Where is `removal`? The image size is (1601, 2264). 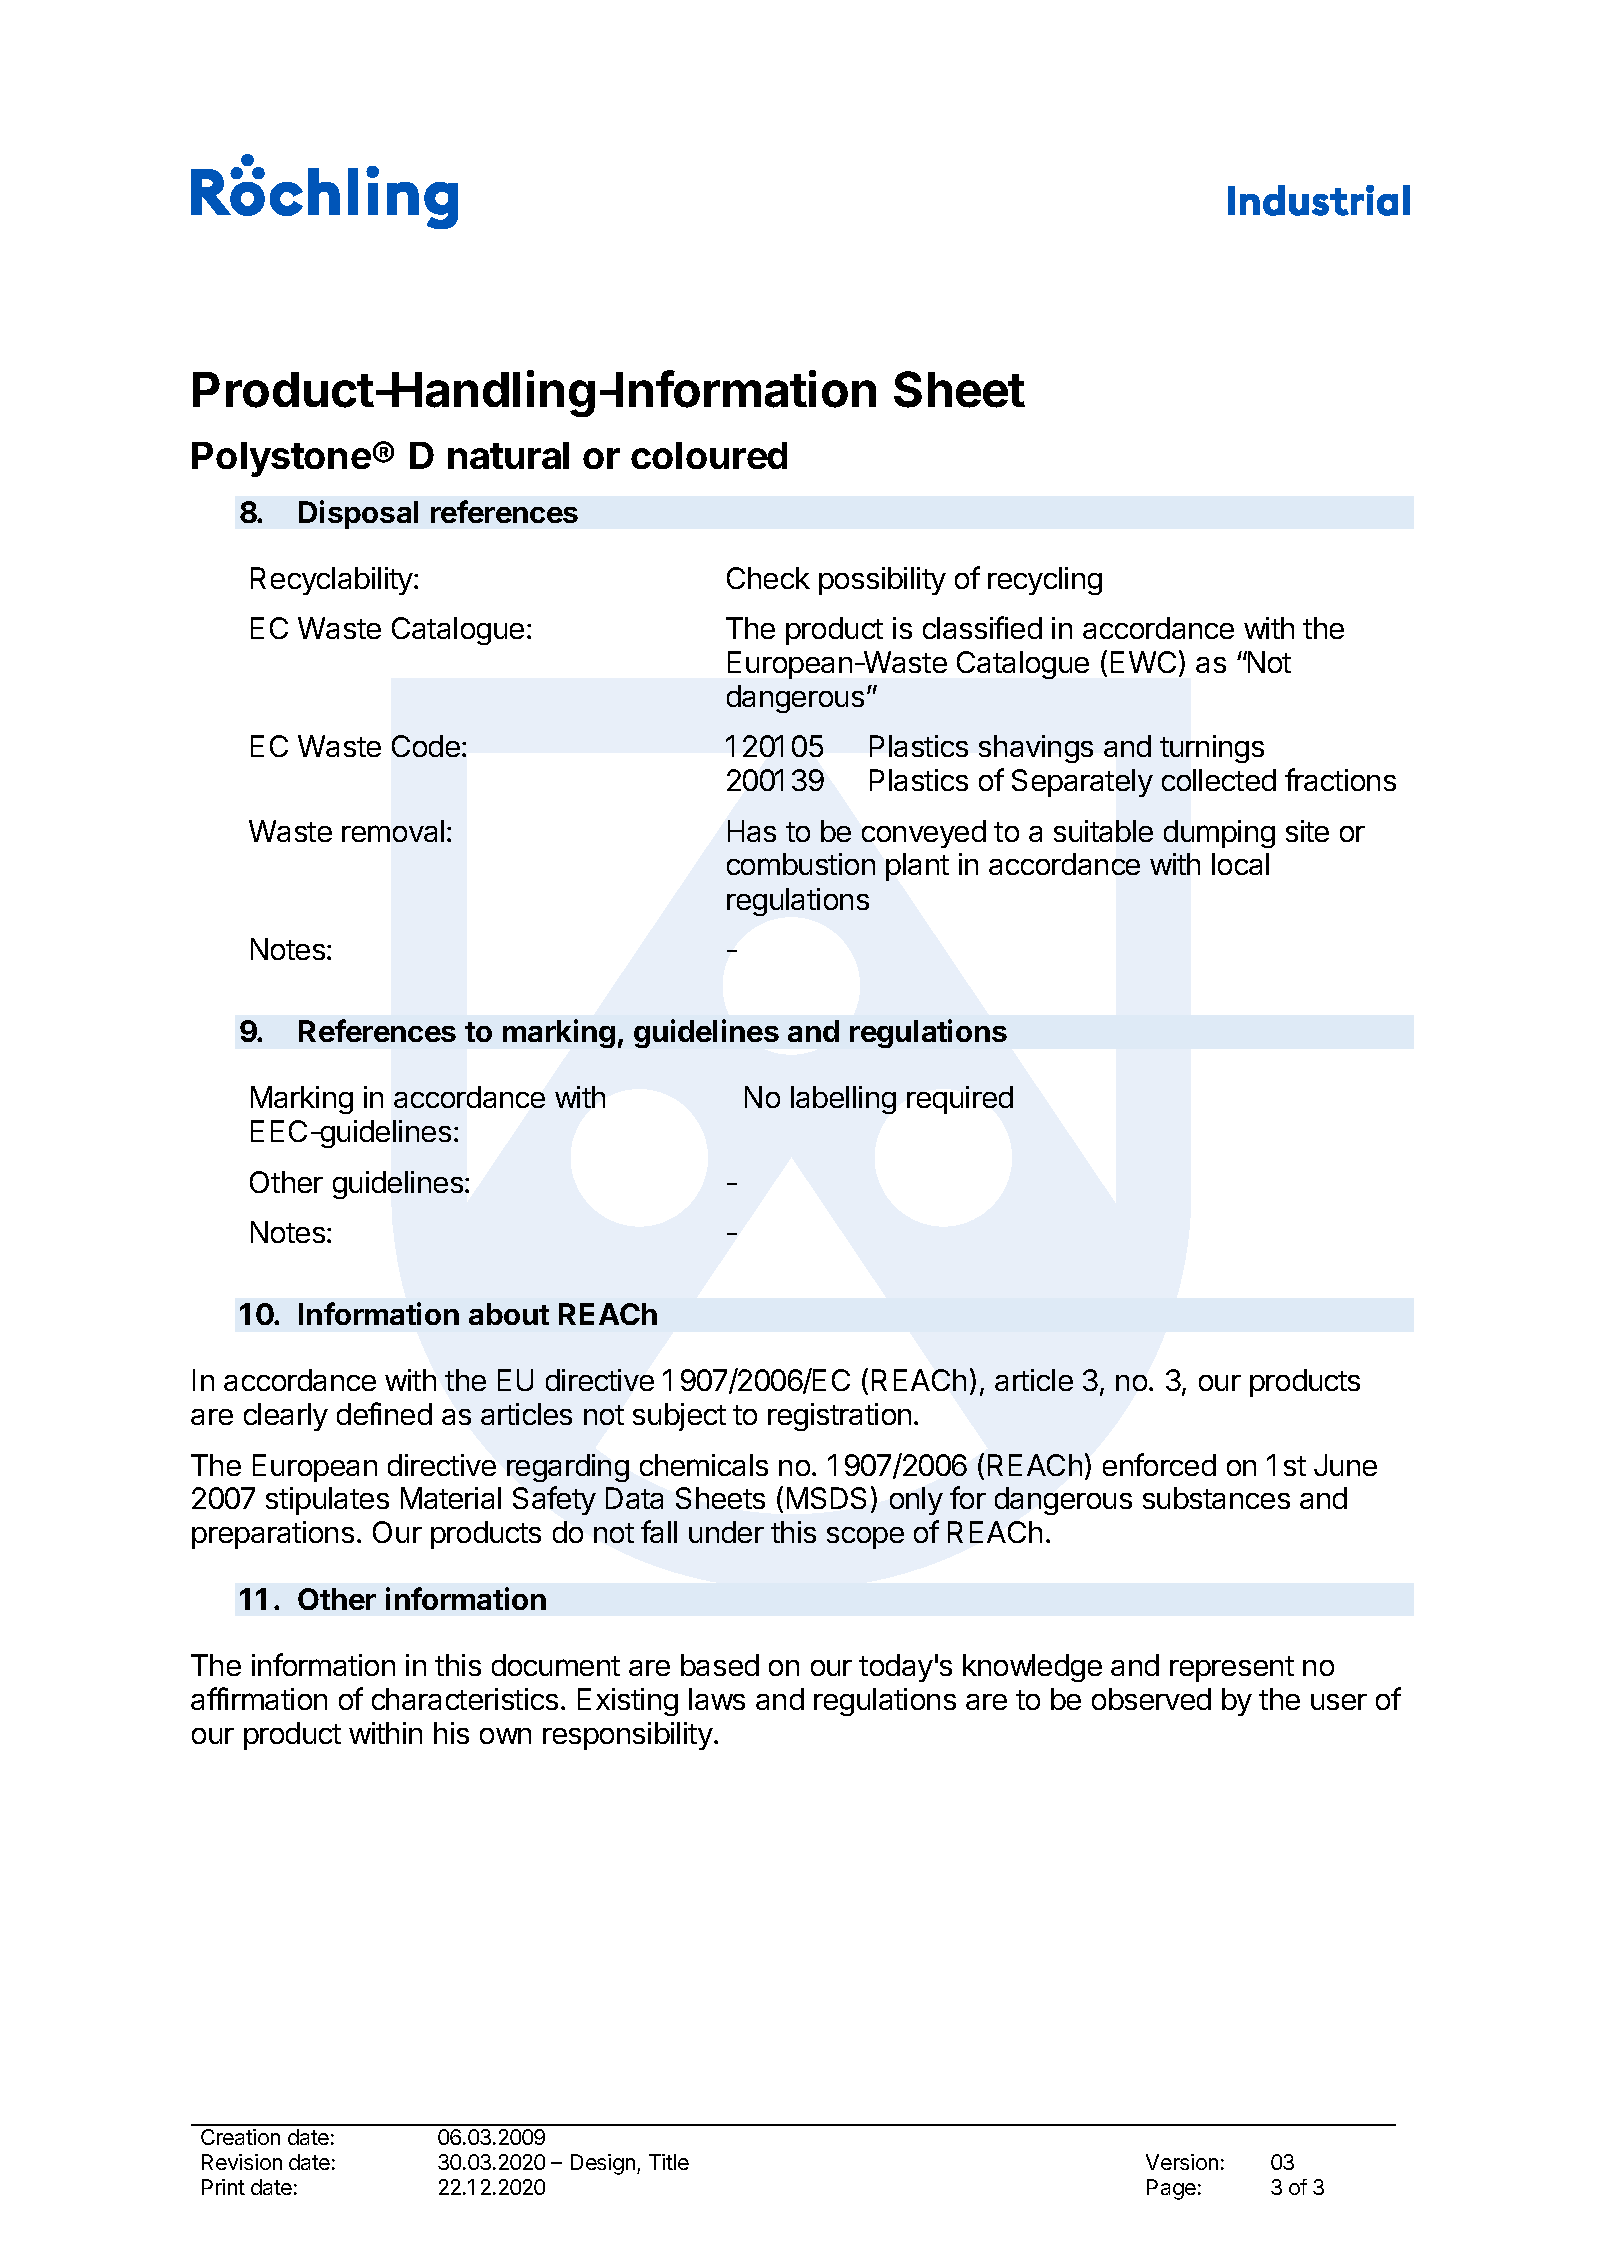 removal is located at coordinates (393, 831).
